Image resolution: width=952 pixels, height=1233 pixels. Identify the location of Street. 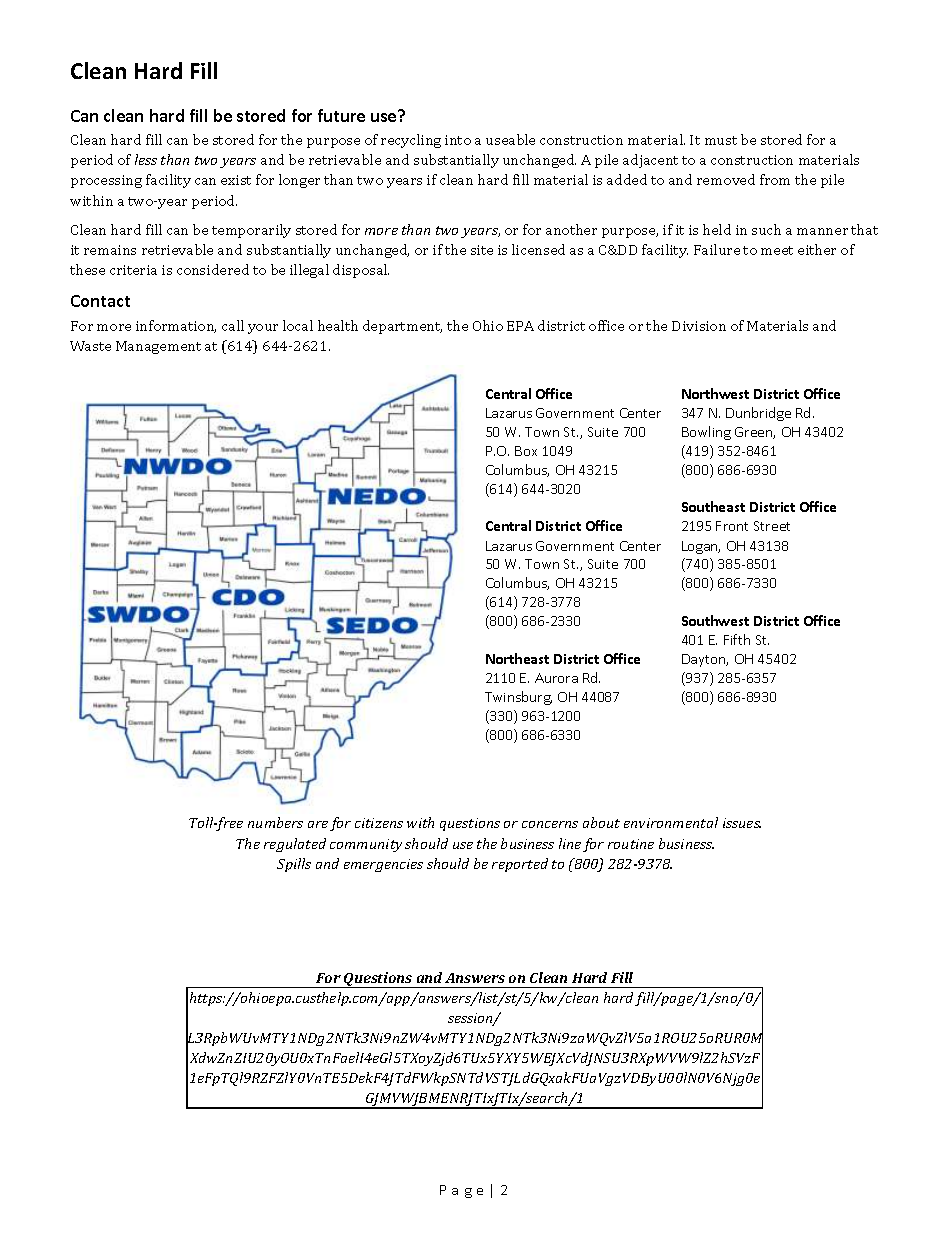
(772, 526).
